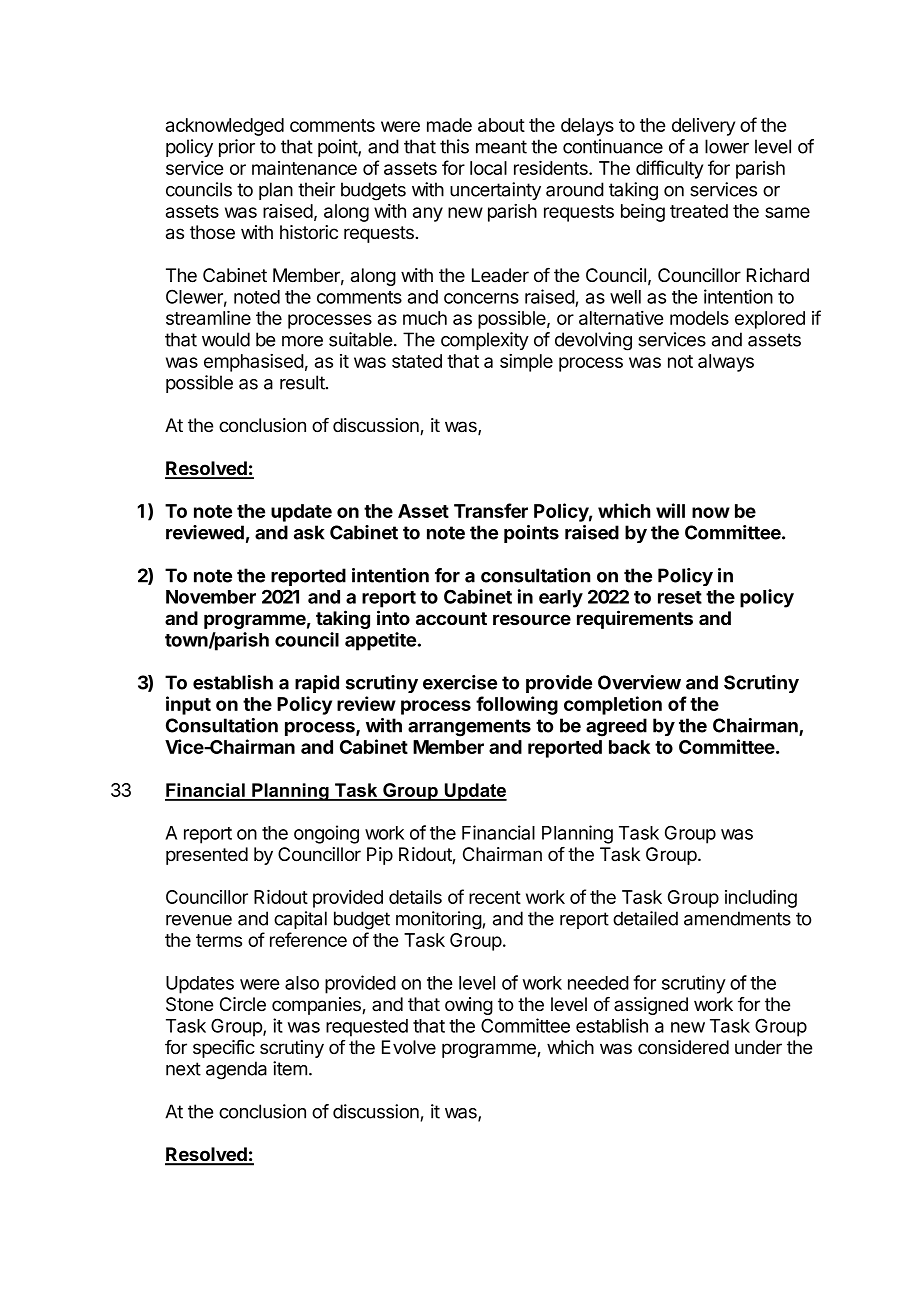  What do you see at coordinates (501, 147) in the screenshot?
I see `meant` at bounding box center [501, 147].
